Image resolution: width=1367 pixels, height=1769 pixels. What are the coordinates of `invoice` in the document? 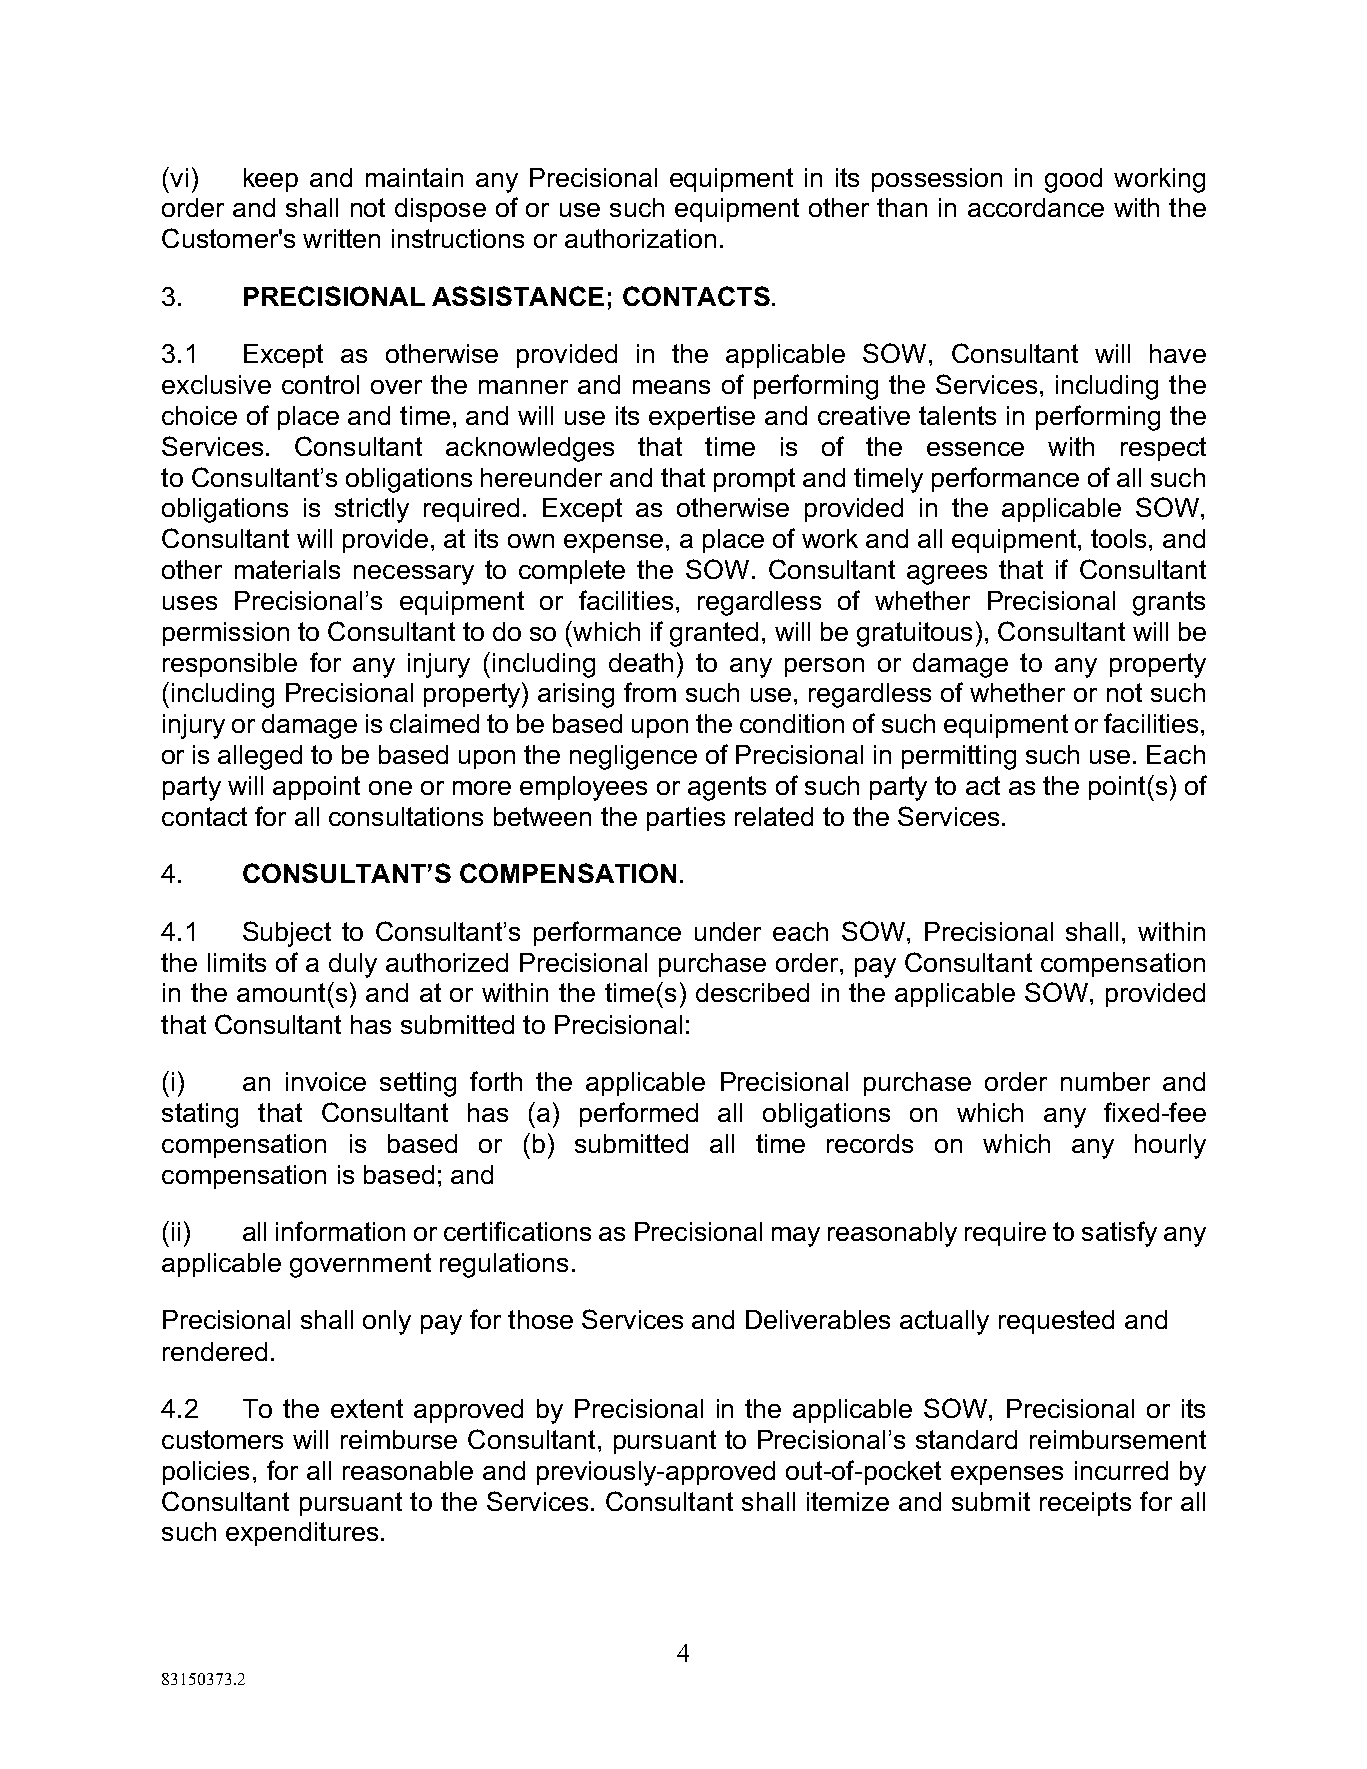 It's located at (326, 1081).
